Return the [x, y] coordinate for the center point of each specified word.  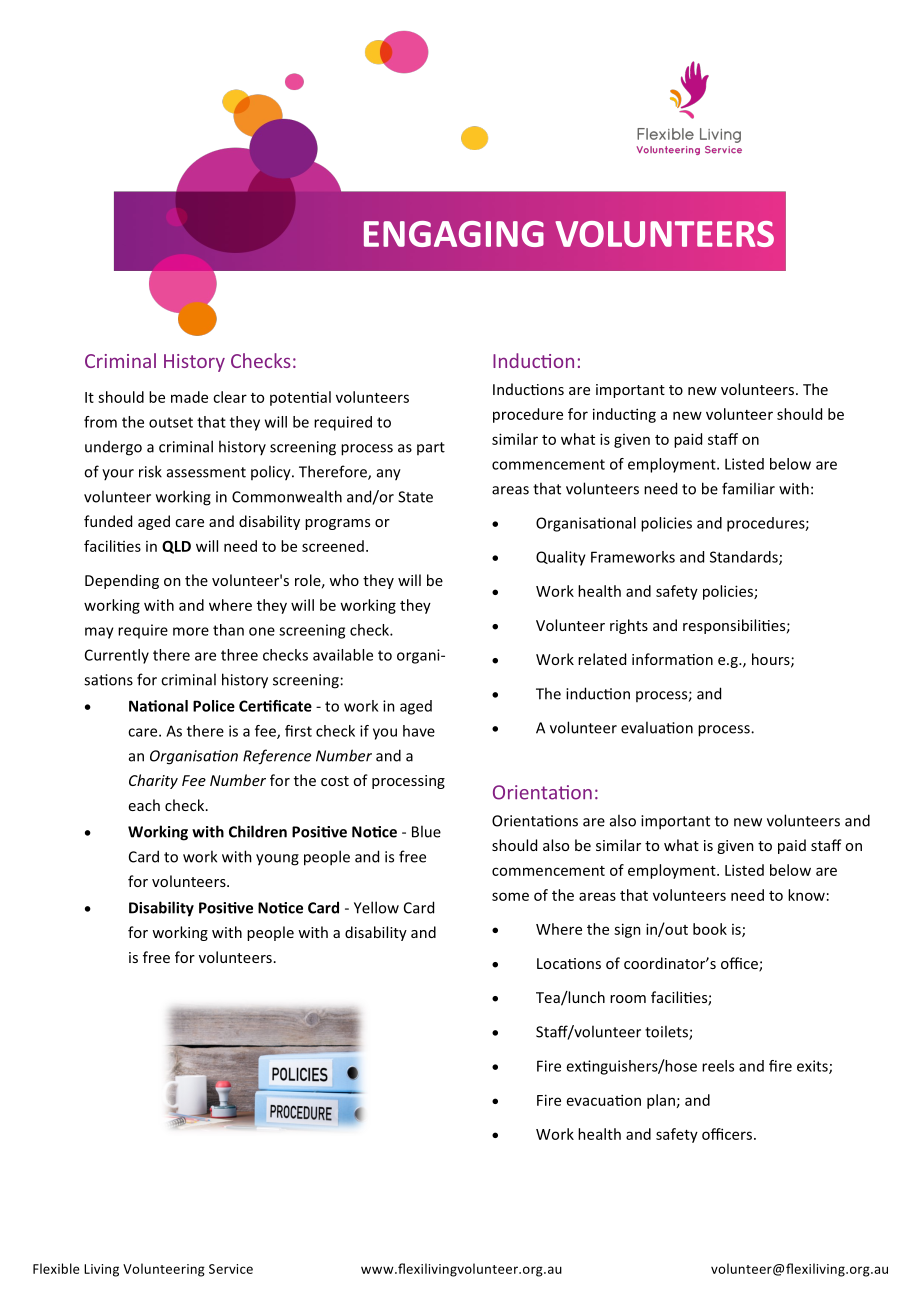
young [277, 860]
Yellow [376, 907]
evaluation [657, 727]
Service [231, 1269]
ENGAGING [454, 234]
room [628, 999]
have [419, 731]
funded [108, 521]
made [189, 397]
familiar [748, 488]
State [415, 497]
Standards [745, 558]
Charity [153, 781]
